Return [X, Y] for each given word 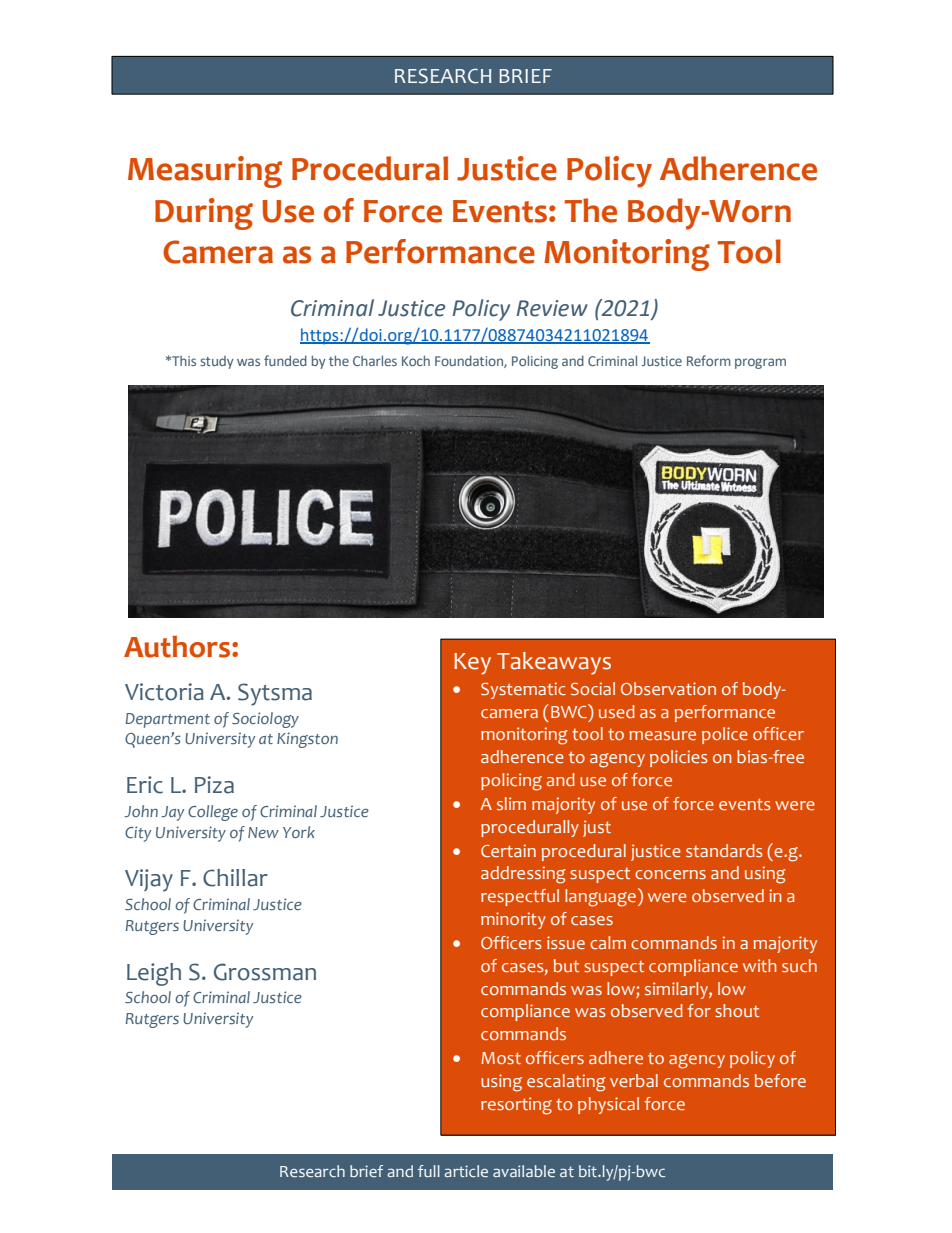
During [204, 214]
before [780, 1080]
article [466, 1171]
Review [552, 308]
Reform [709, 360]
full [429, 1171]
